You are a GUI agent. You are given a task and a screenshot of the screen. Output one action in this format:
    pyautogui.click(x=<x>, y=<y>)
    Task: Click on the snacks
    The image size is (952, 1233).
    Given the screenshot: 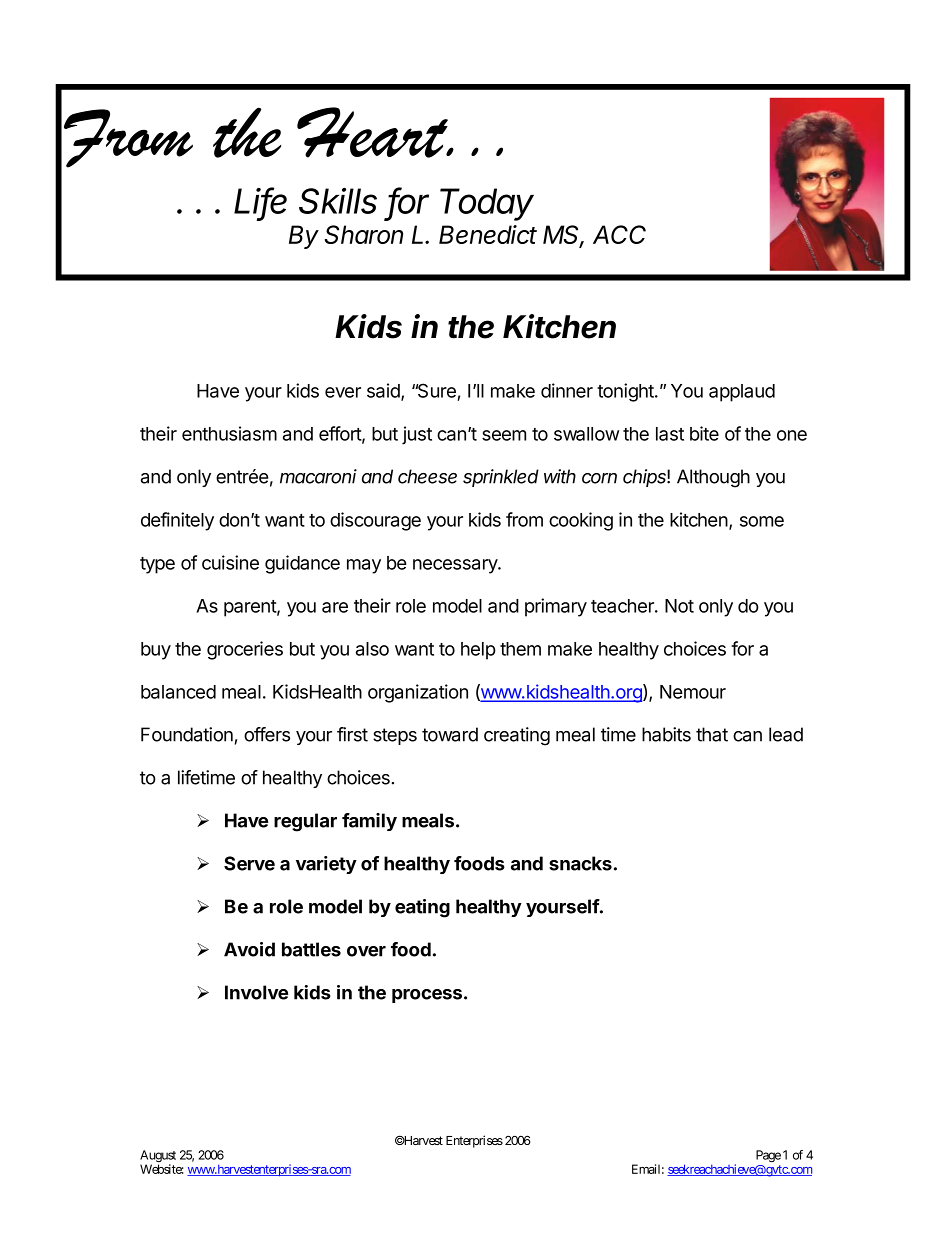 What is the action you would take?
    pyautogui.click(x=580, y=863)
